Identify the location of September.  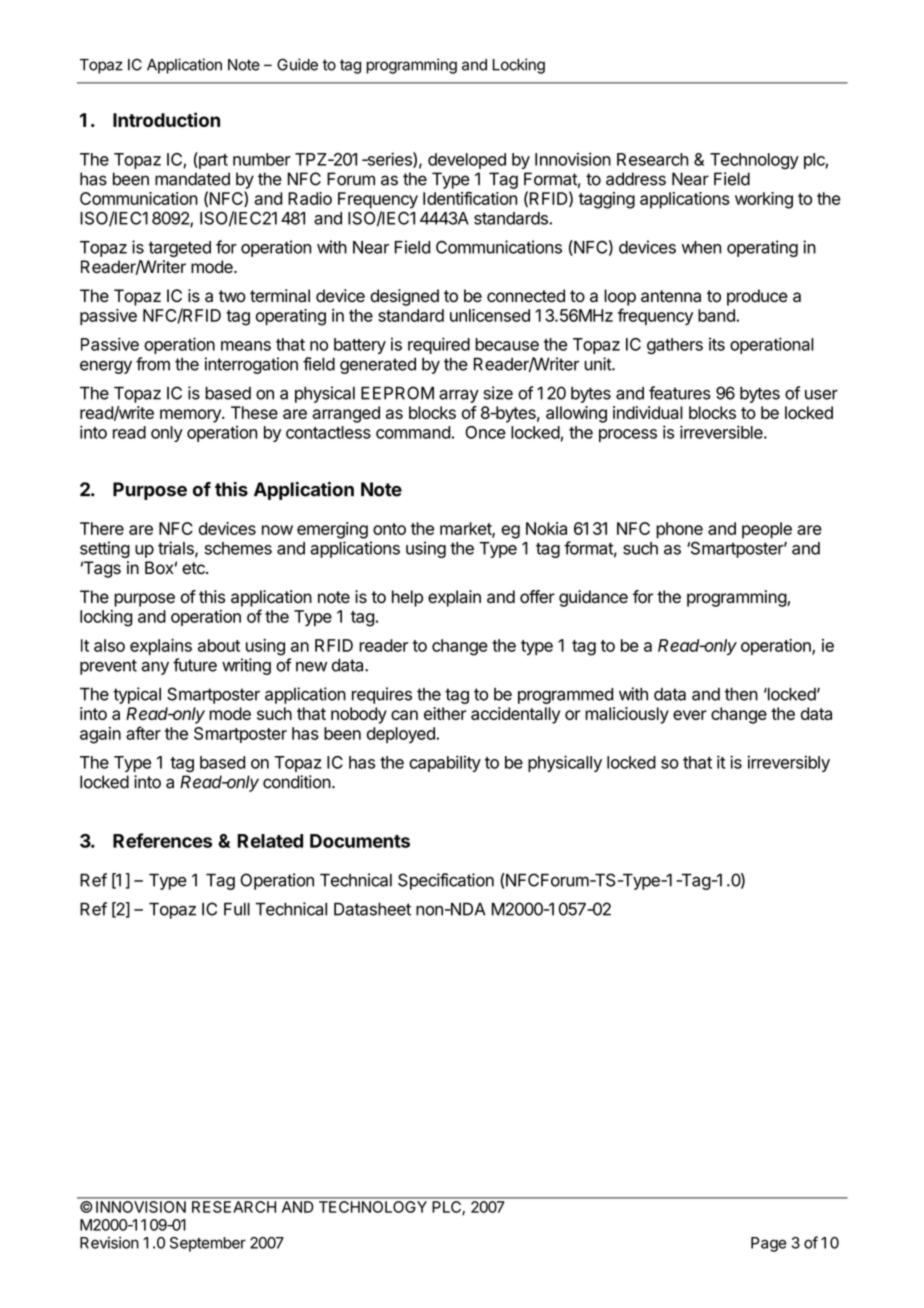
(208, 1244).
